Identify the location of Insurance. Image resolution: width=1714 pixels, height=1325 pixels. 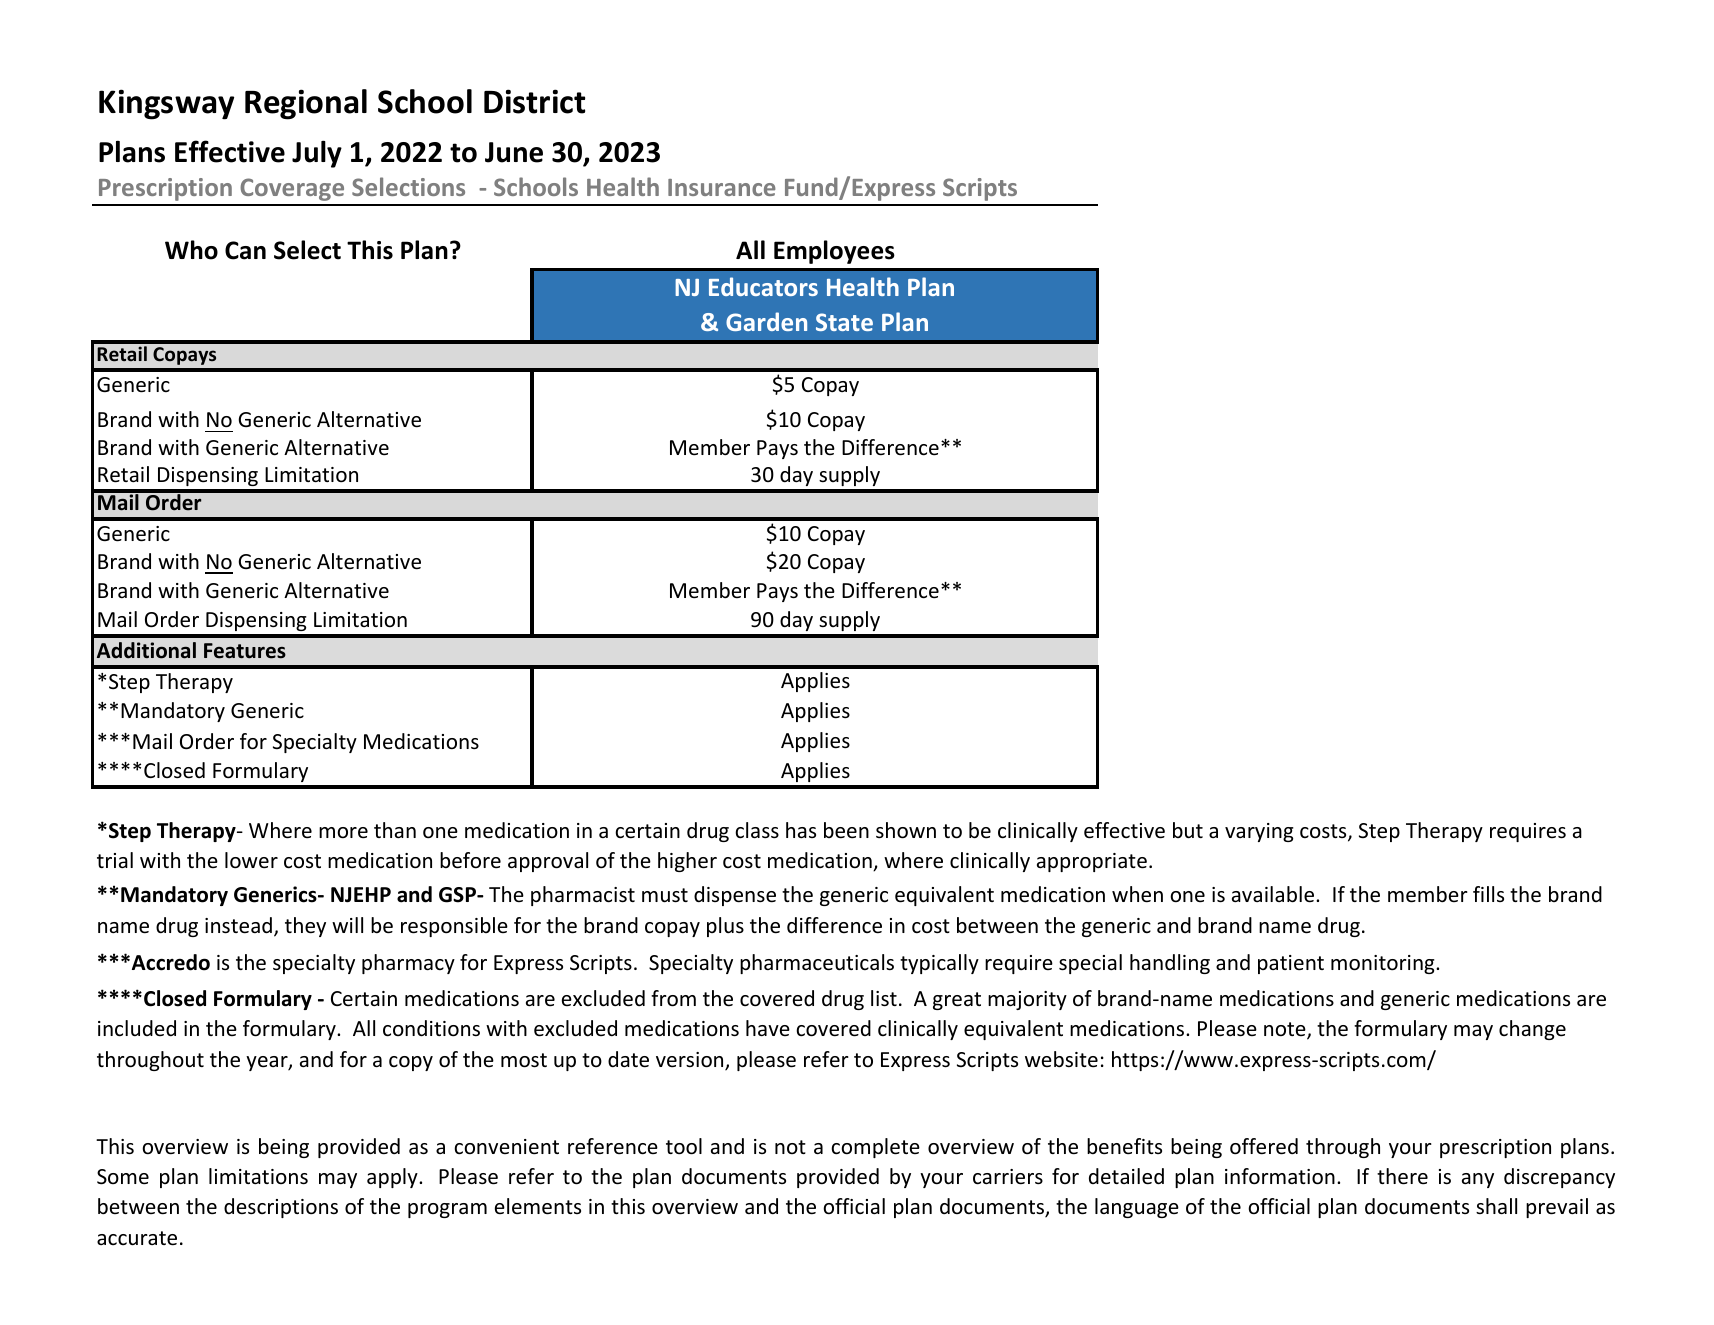
(722, 187).
